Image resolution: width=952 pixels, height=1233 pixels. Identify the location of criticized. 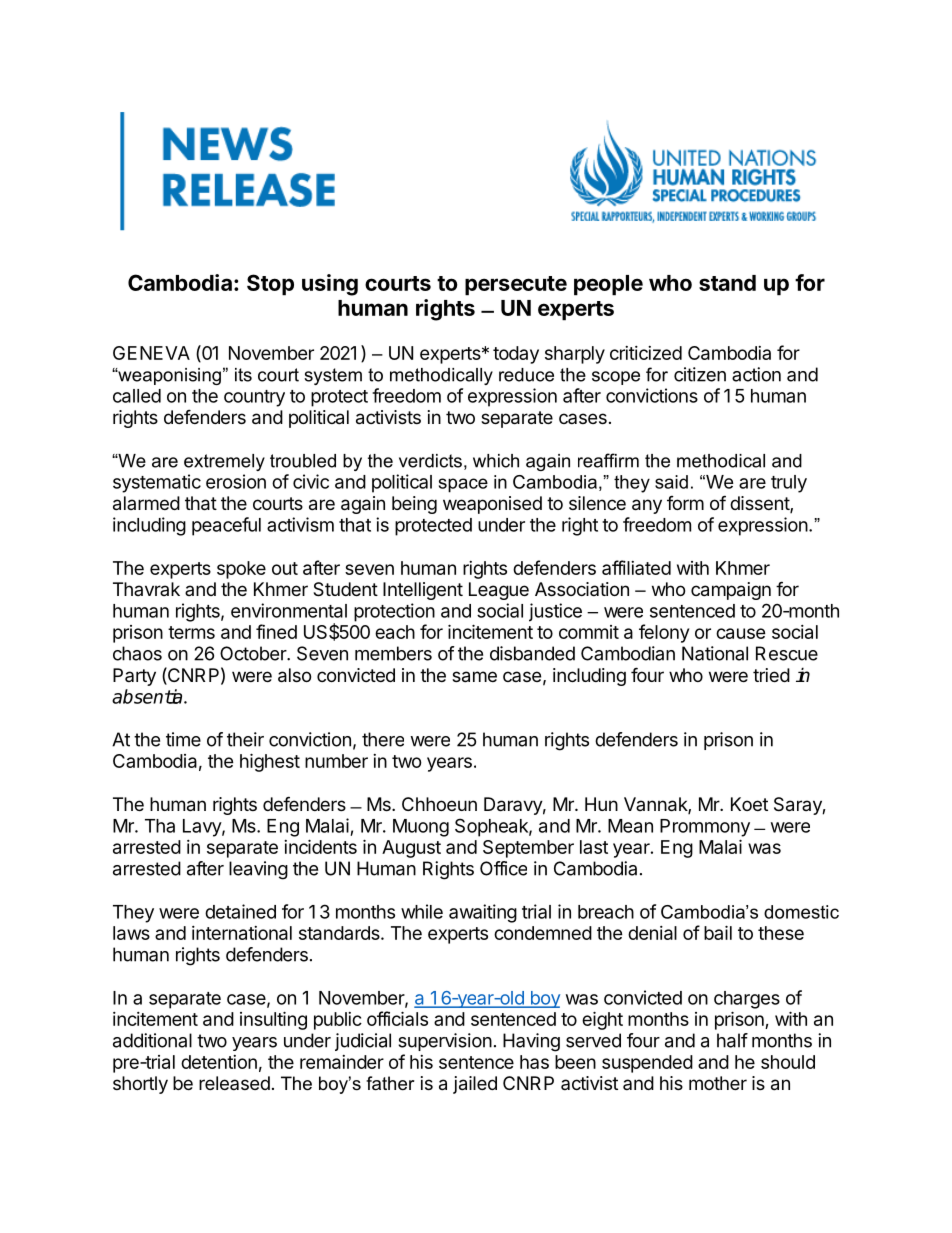
(646, 353).
